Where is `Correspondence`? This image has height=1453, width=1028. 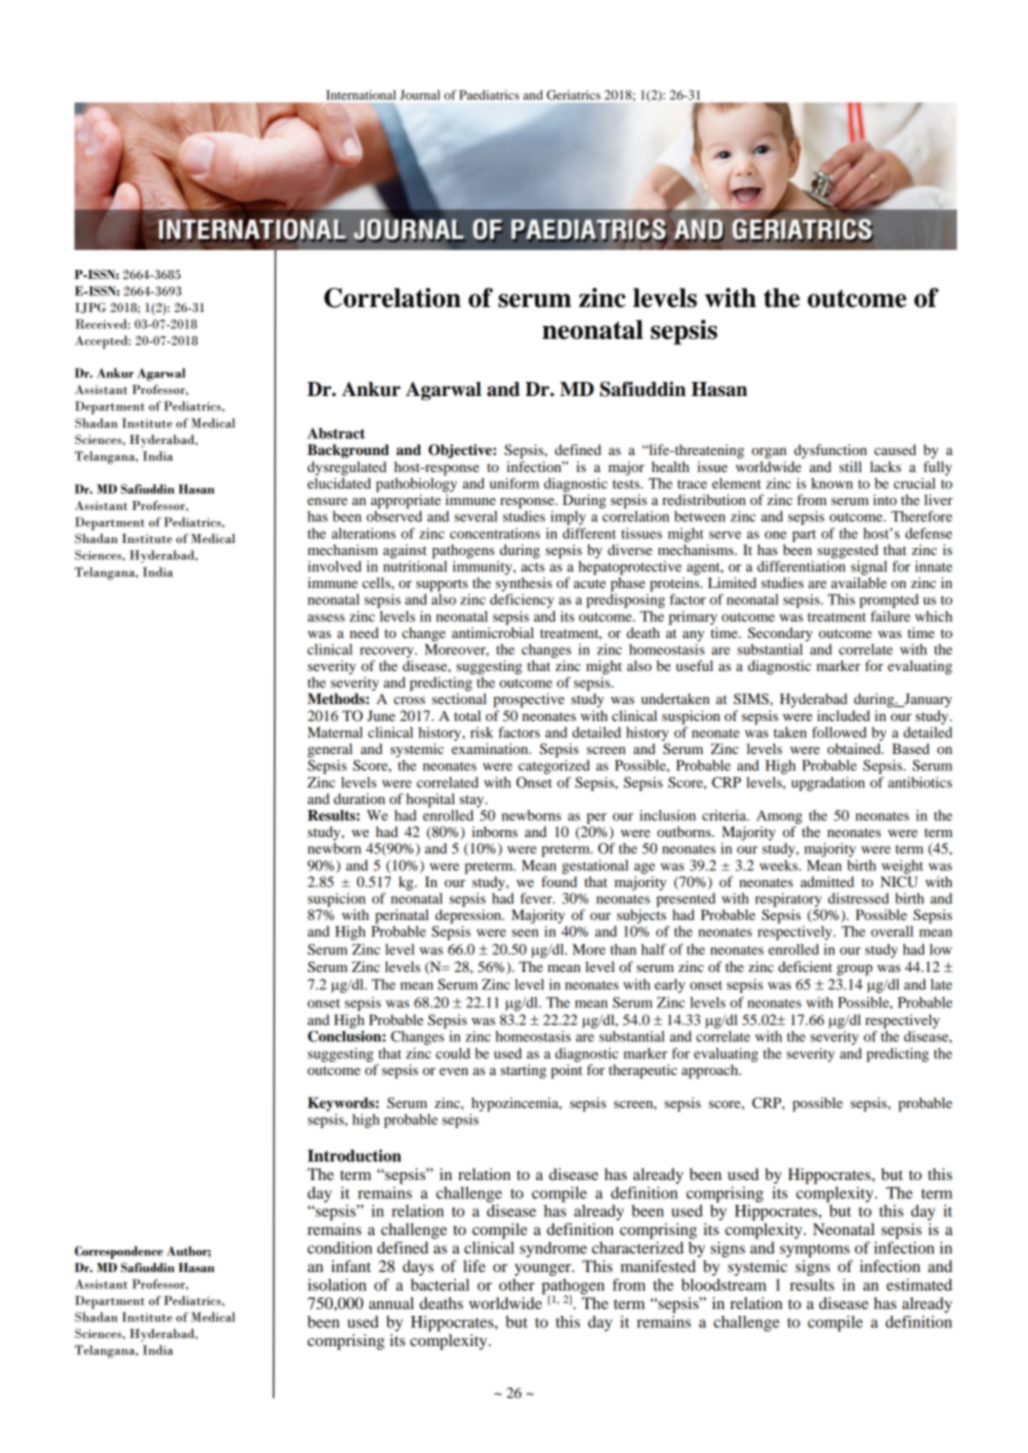 Correspondence is located at coordinates (119, 1252).
